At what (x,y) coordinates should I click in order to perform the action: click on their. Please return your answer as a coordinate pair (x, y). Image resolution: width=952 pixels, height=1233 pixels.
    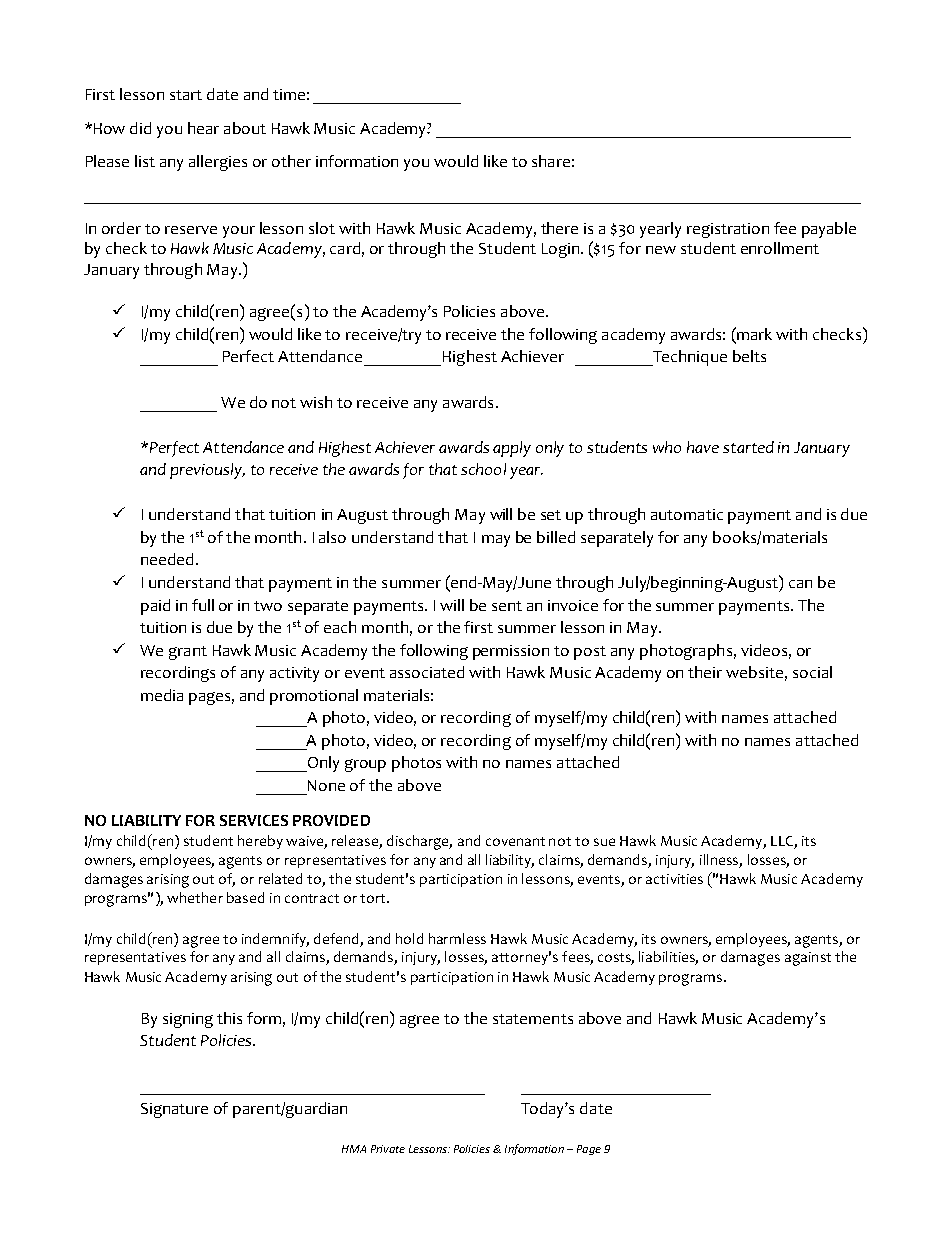
    Looking at the image, I should click on (705, 672).
